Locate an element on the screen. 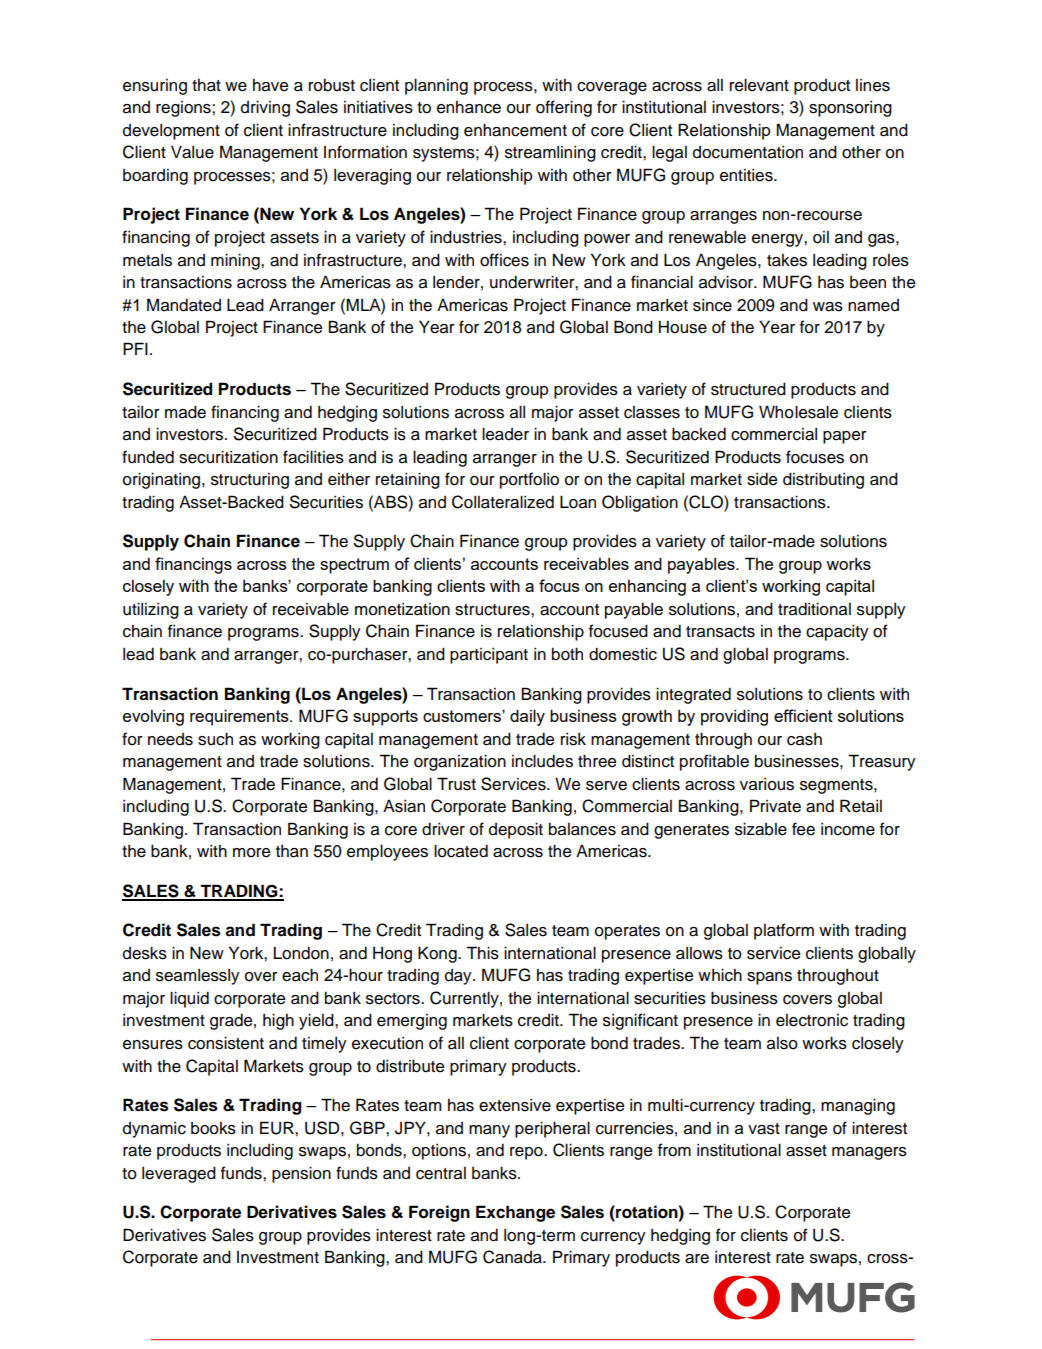 The height and width of the screenshot is (1349, 1042). portfolio is located at coordinates (529, 480).
